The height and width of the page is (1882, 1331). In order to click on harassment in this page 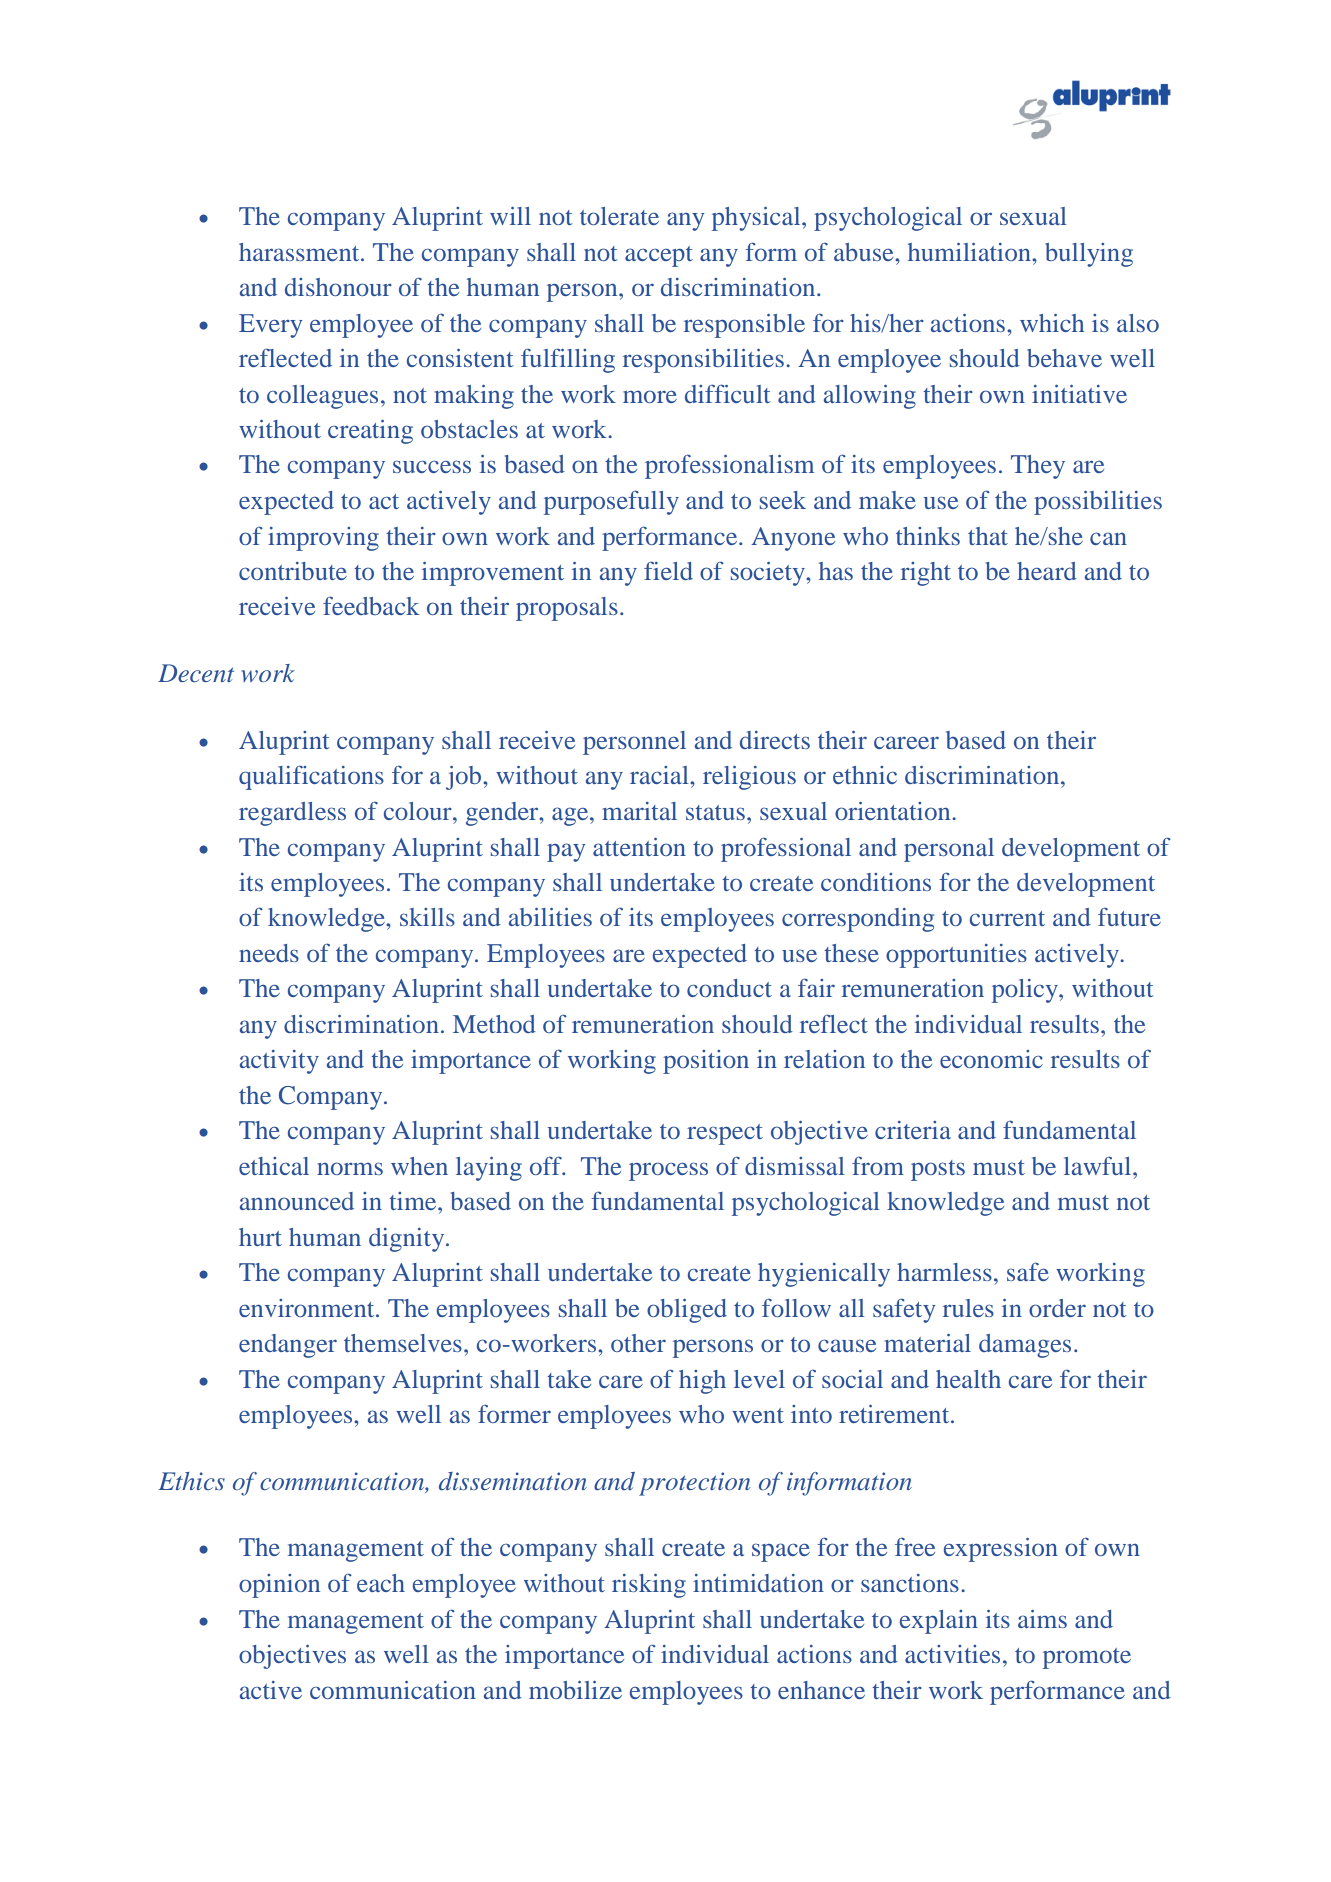, I will do `click(300, 252)`.
